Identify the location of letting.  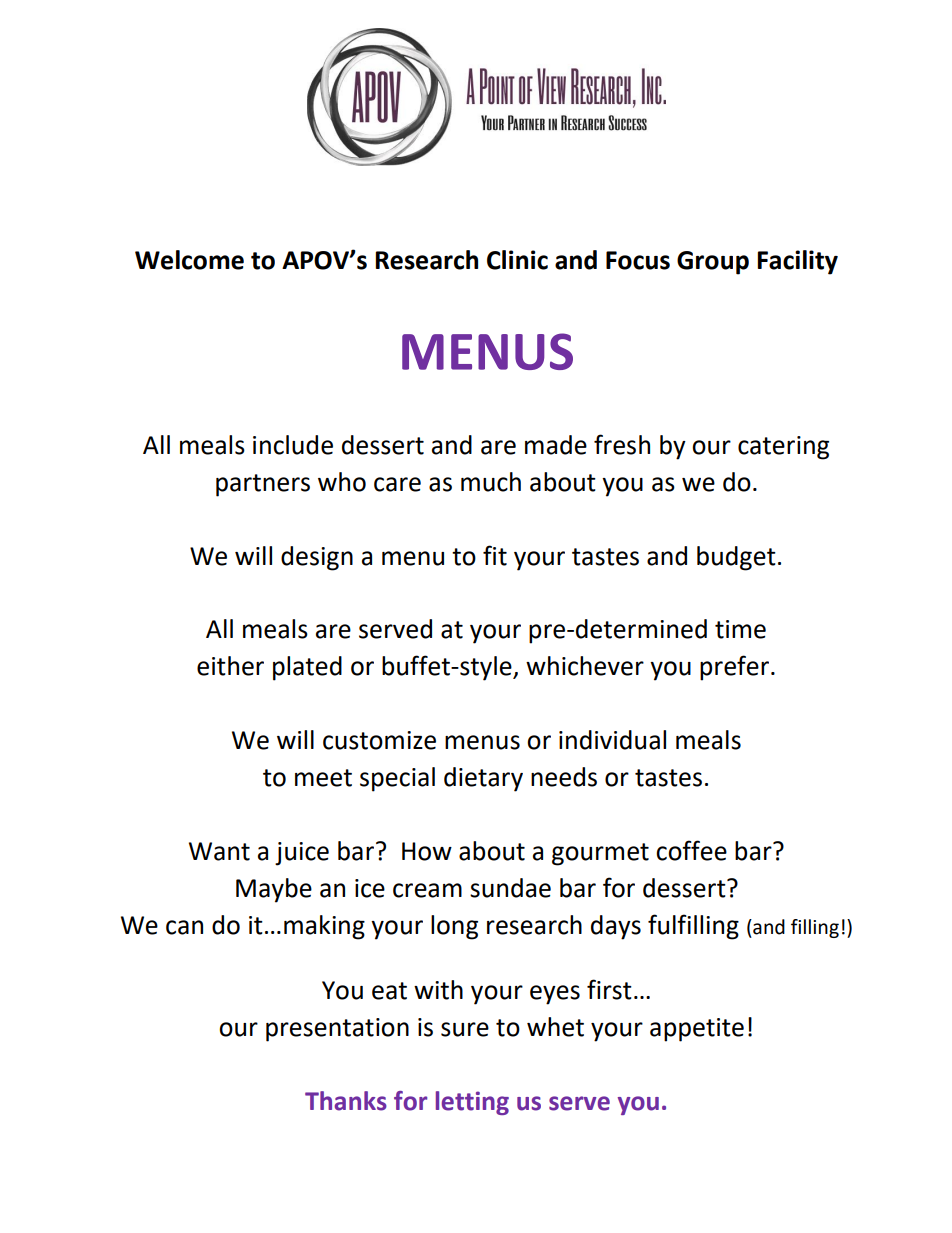
(472, 1103).
